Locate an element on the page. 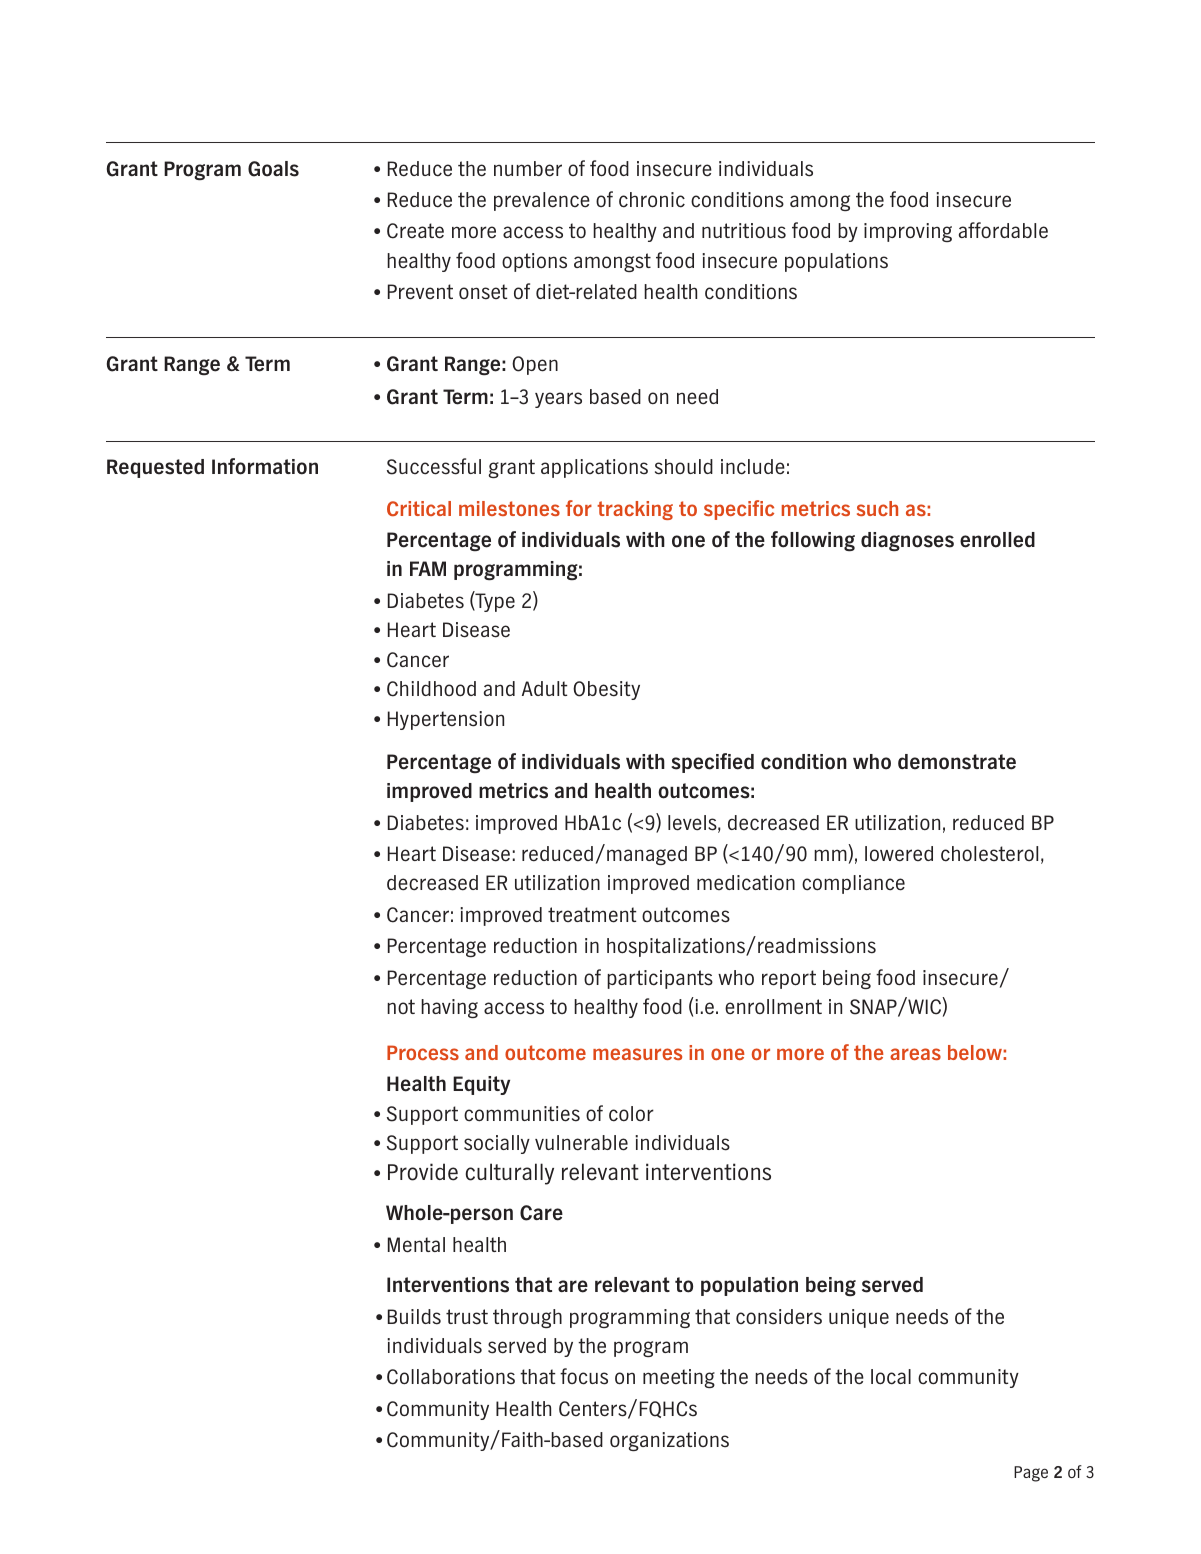 Image resolution: width=1201 pixels, height=1554 pixels. Goals is located at coordinates (273, 169).
